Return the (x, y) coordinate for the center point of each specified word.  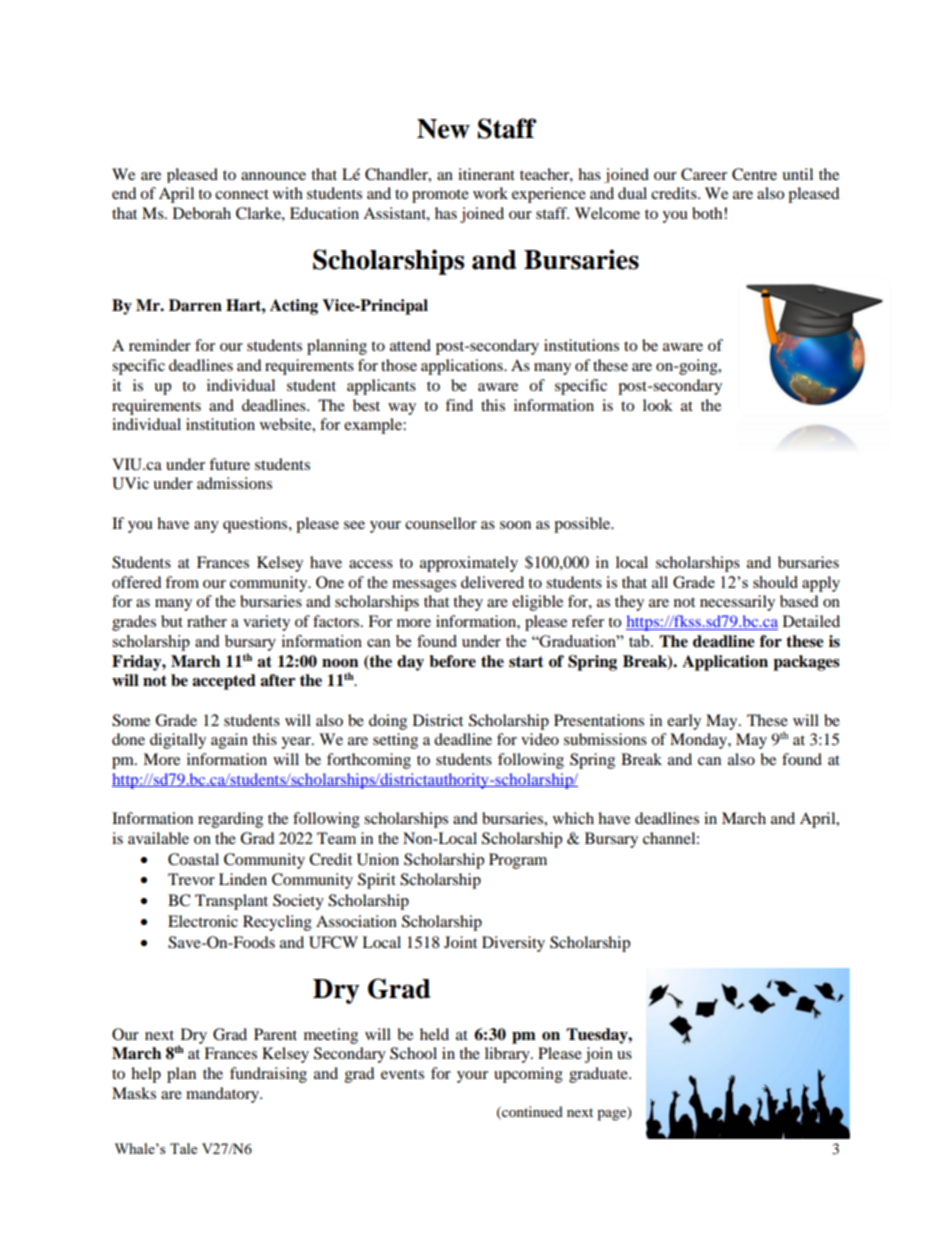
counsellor (441, 523)
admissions (234, 483)
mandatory (223, 1095)
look (658, 405)
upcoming (528, 1075)
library (508, 1055)
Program (518, 861)
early (684, 722)
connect (242, 194)
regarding (230, 820)
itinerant (486, 174)
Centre (754, 174)
